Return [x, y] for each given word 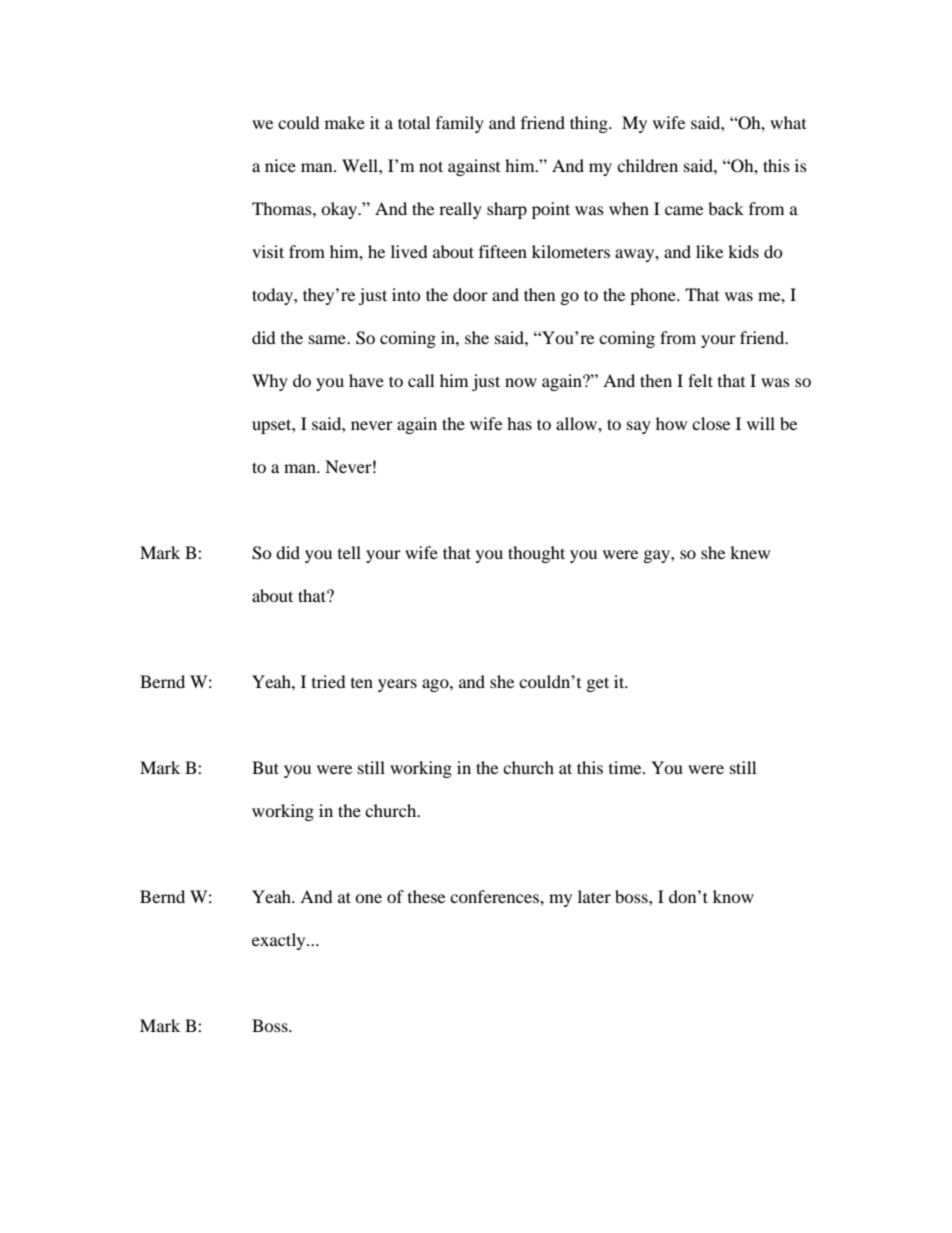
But [265, 767]
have [366, 380]
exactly [280, 941]
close [711, 423]
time [626, 767]
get [598, 684]
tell [349, 552]
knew [750, 552]
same [328, 339]
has [519, 423]
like [709, 251]
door [470, 294]
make [345, 122]
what [788, 122]
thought [536, 554]
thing [590, 124]
